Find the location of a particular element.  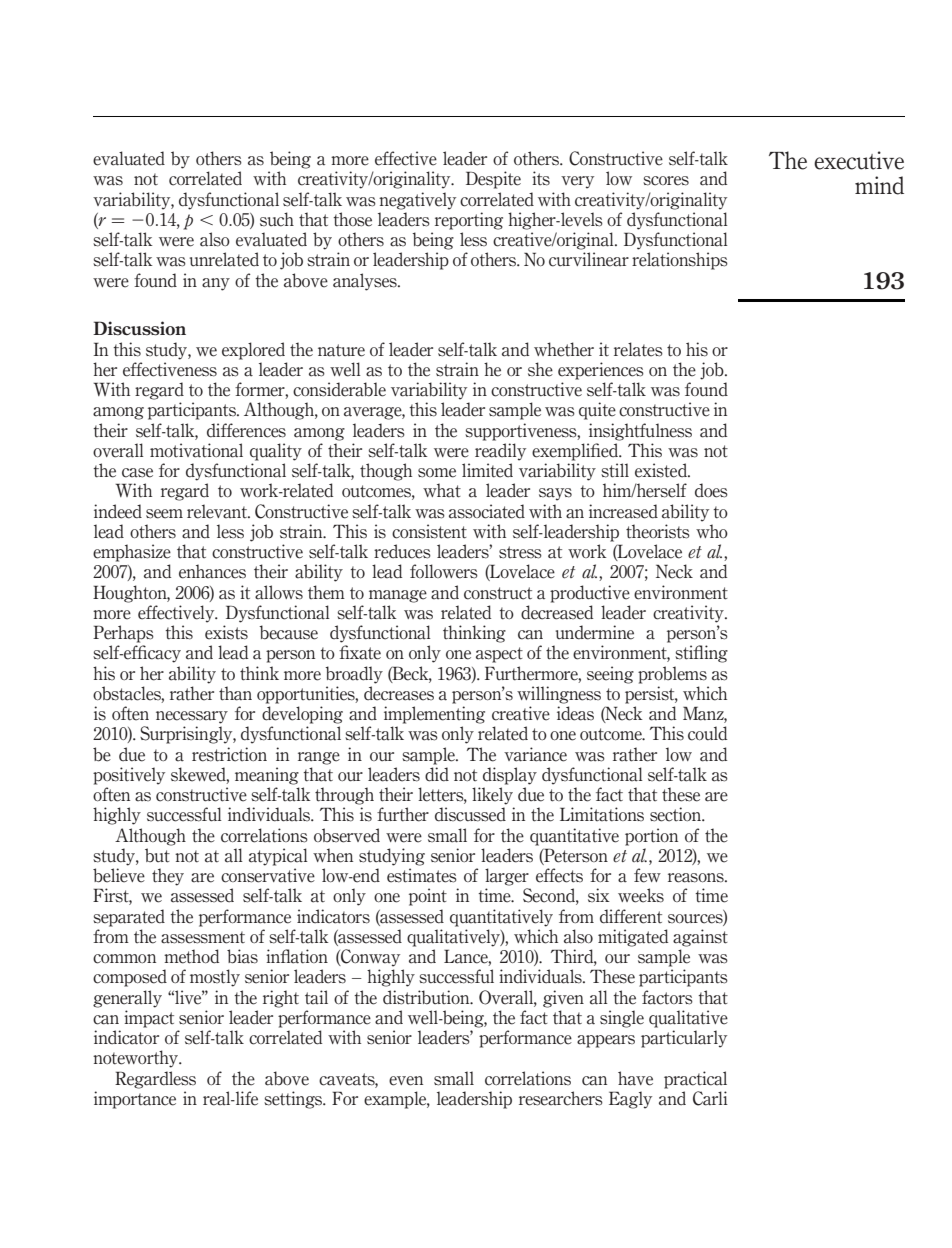

executive is located at coordinates (859, 160).
